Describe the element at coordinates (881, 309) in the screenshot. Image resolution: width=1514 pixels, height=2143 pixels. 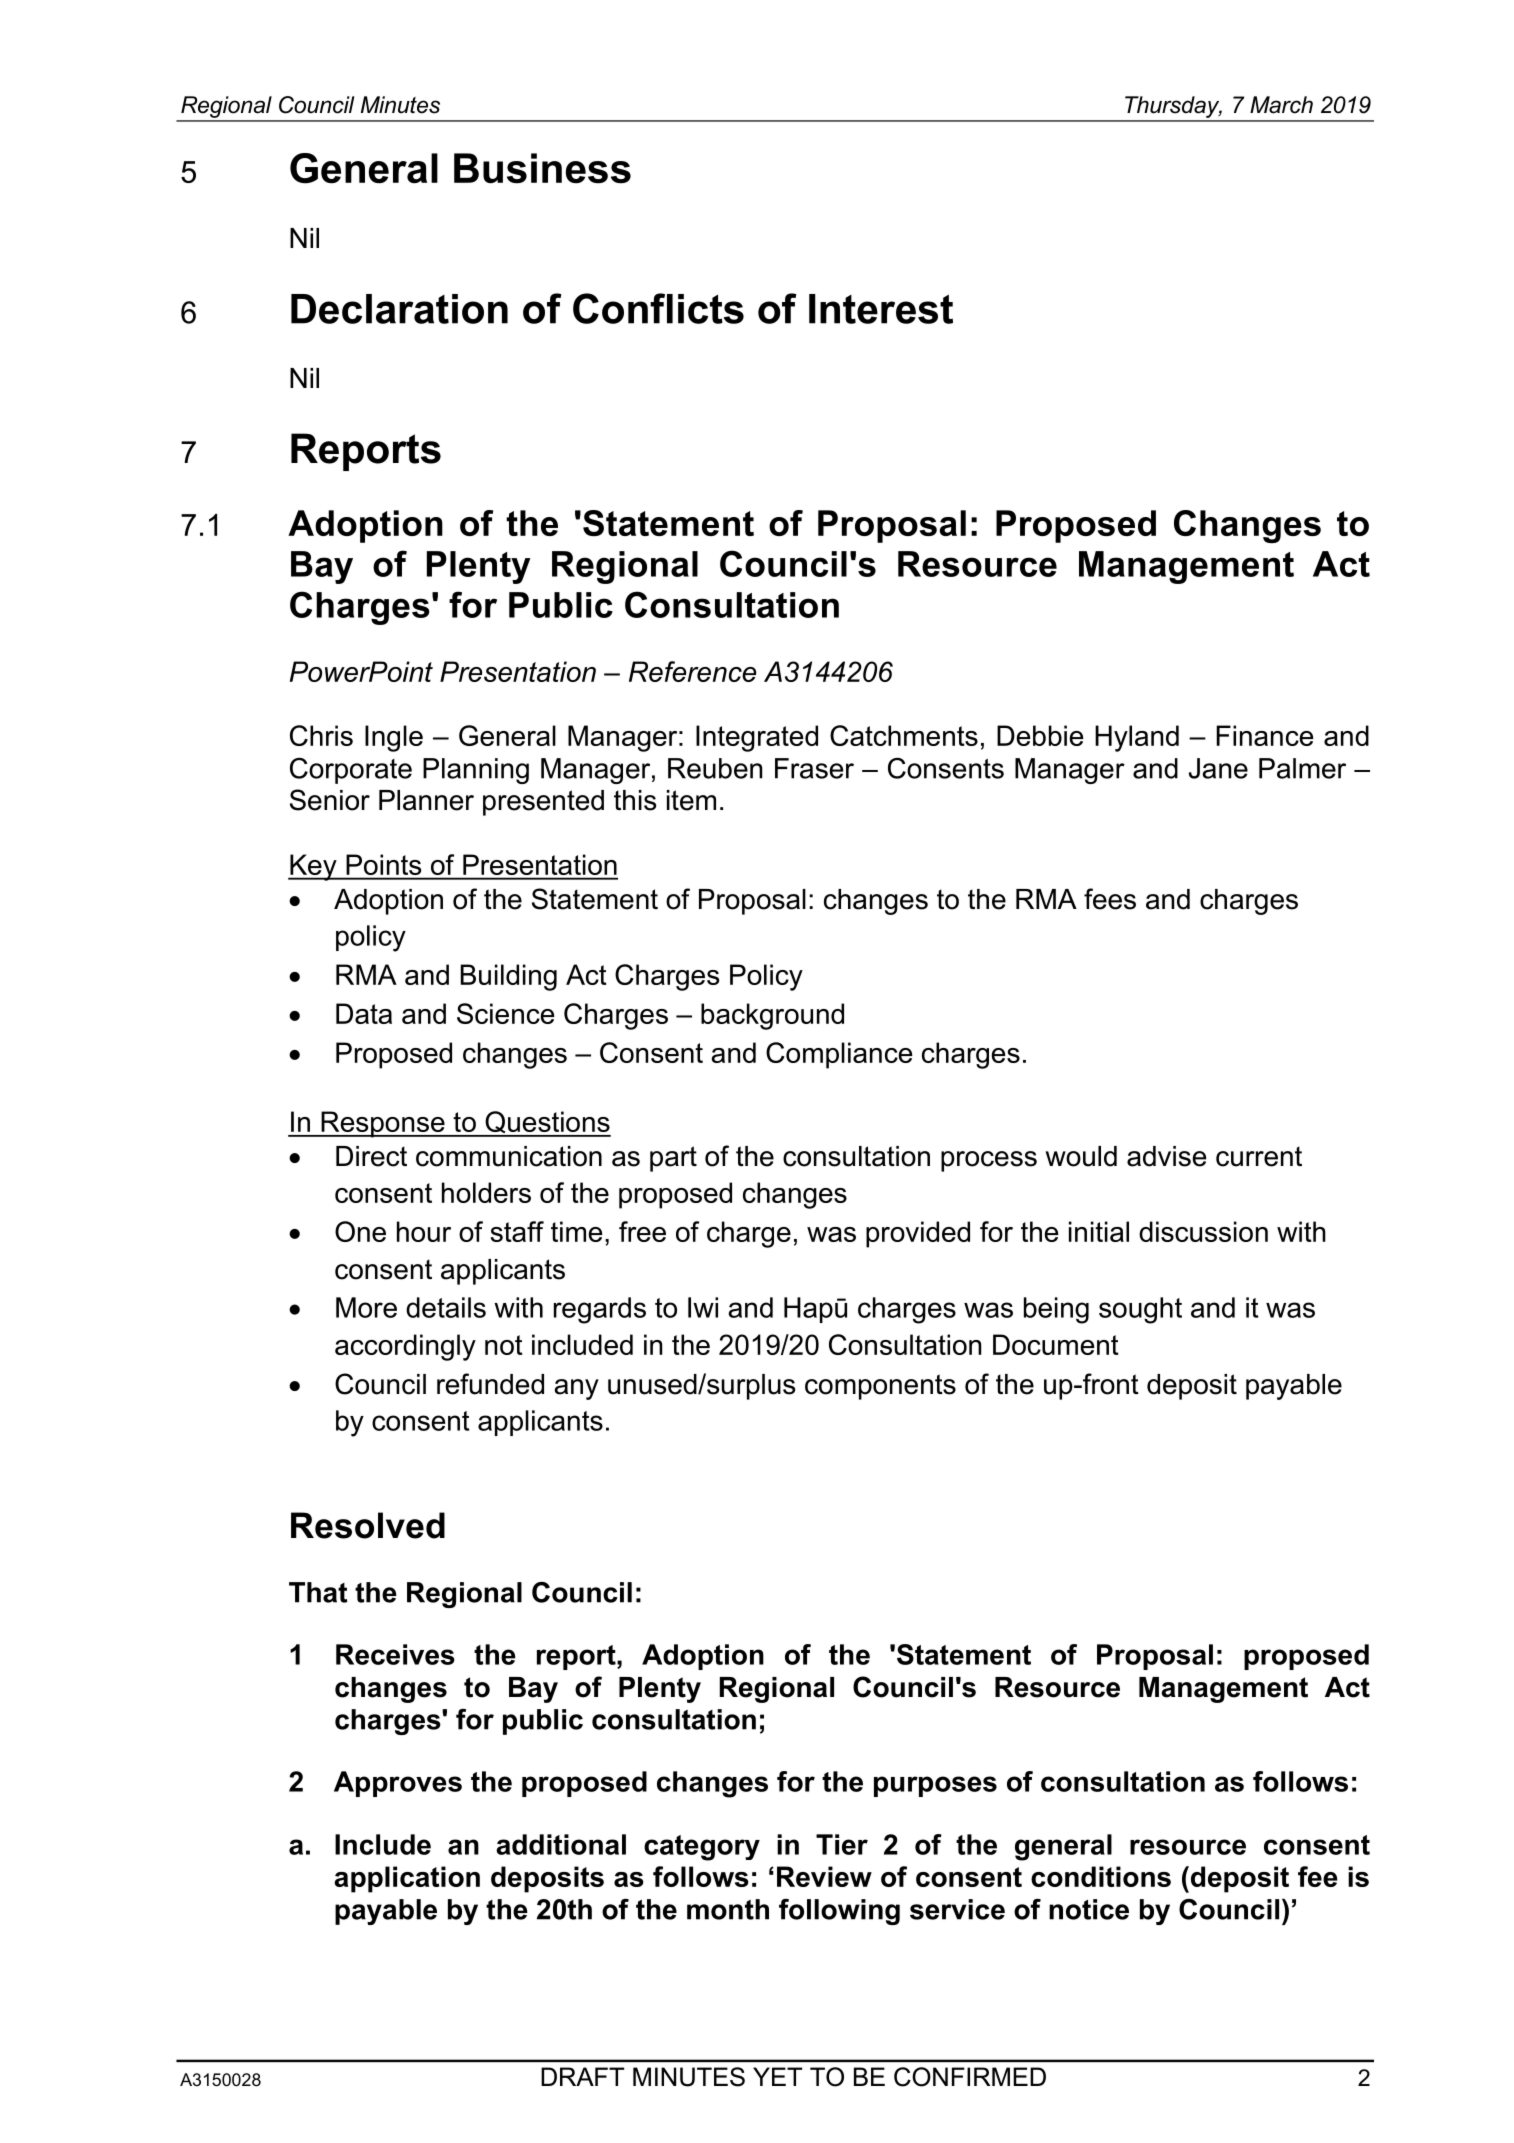
I see `Interest` at that location.
